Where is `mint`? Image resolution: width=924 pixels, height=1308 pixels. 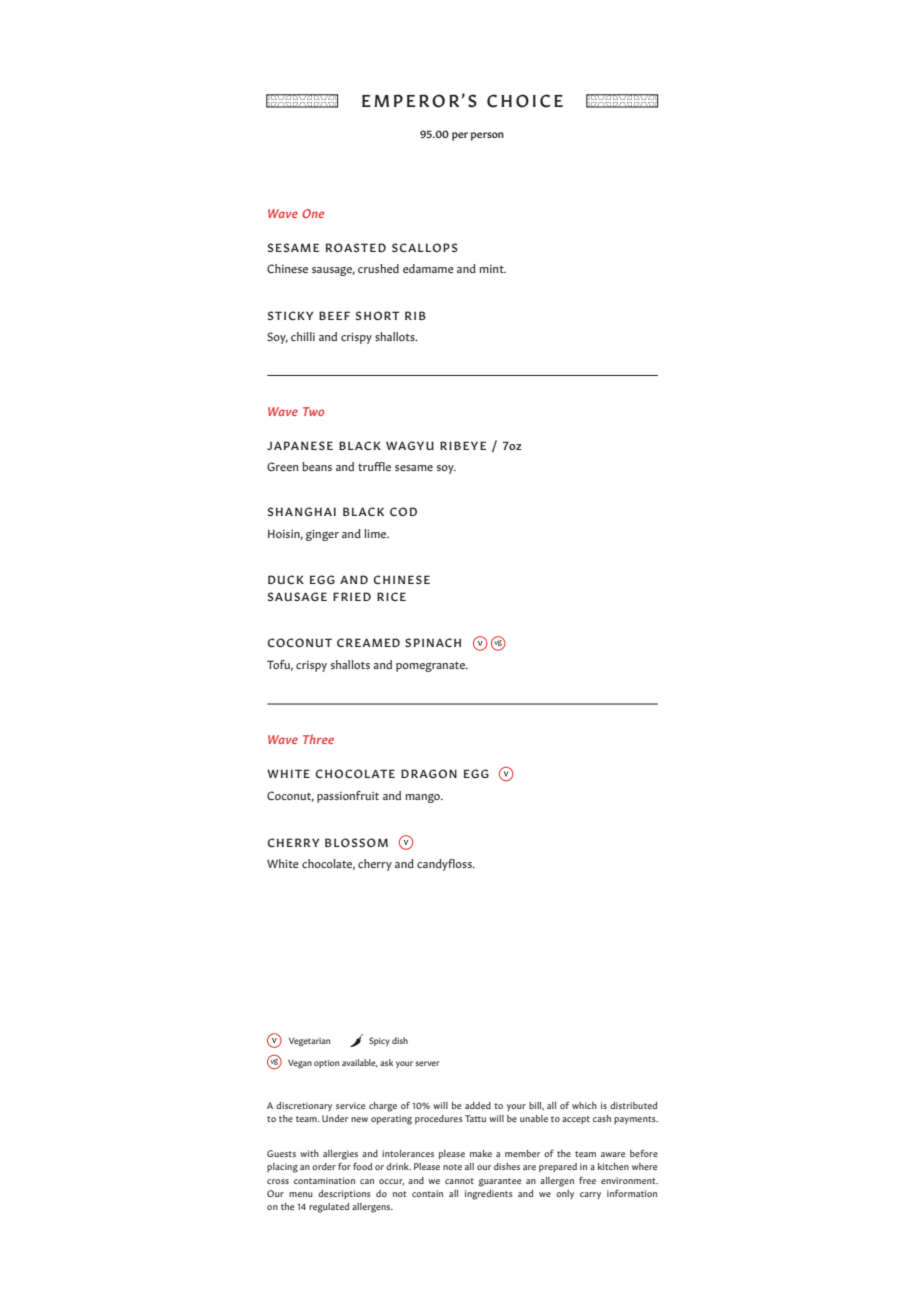
mint is located at coordinates (492, 269).
